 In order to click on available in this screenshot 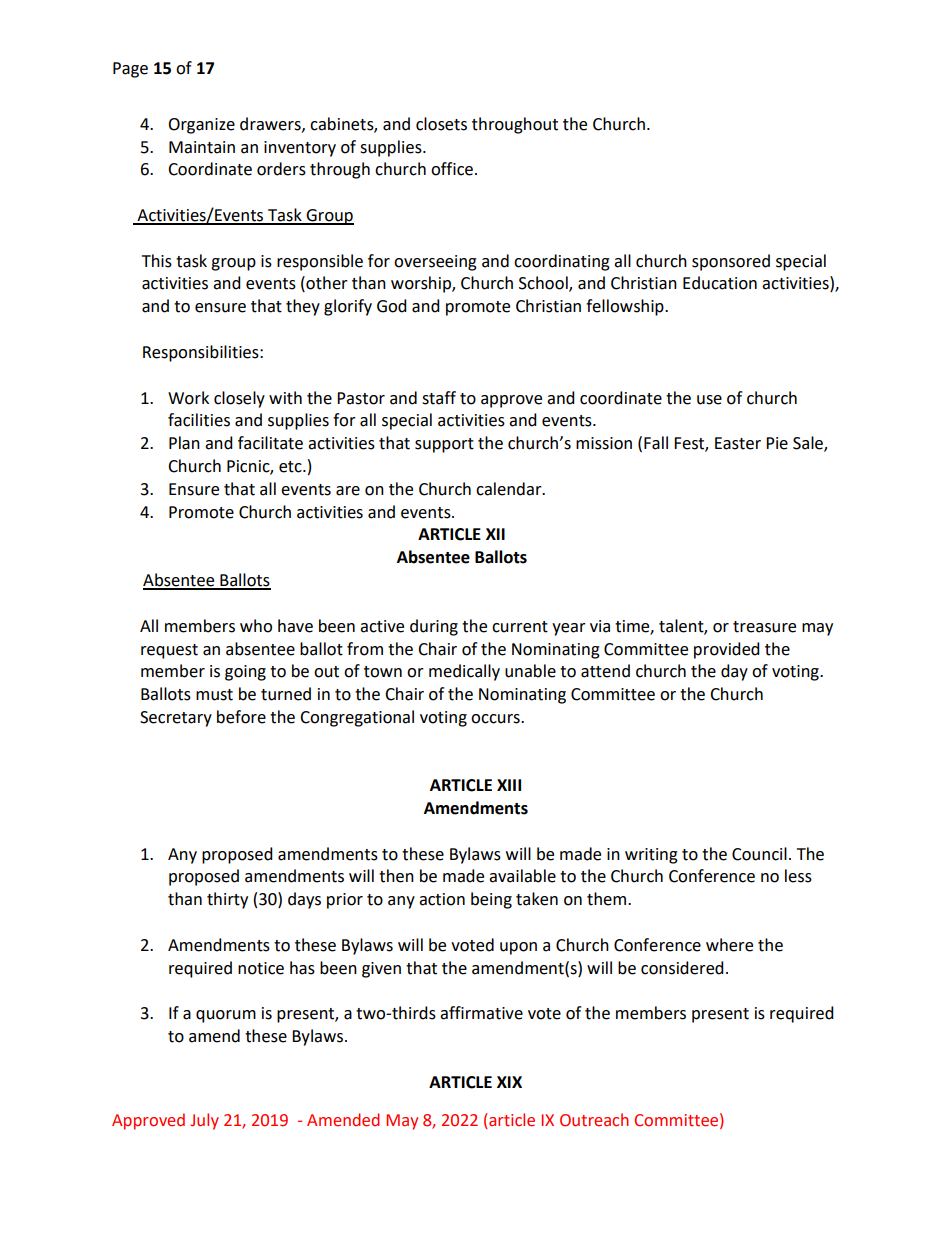, I will do `click(522, 876)`.
